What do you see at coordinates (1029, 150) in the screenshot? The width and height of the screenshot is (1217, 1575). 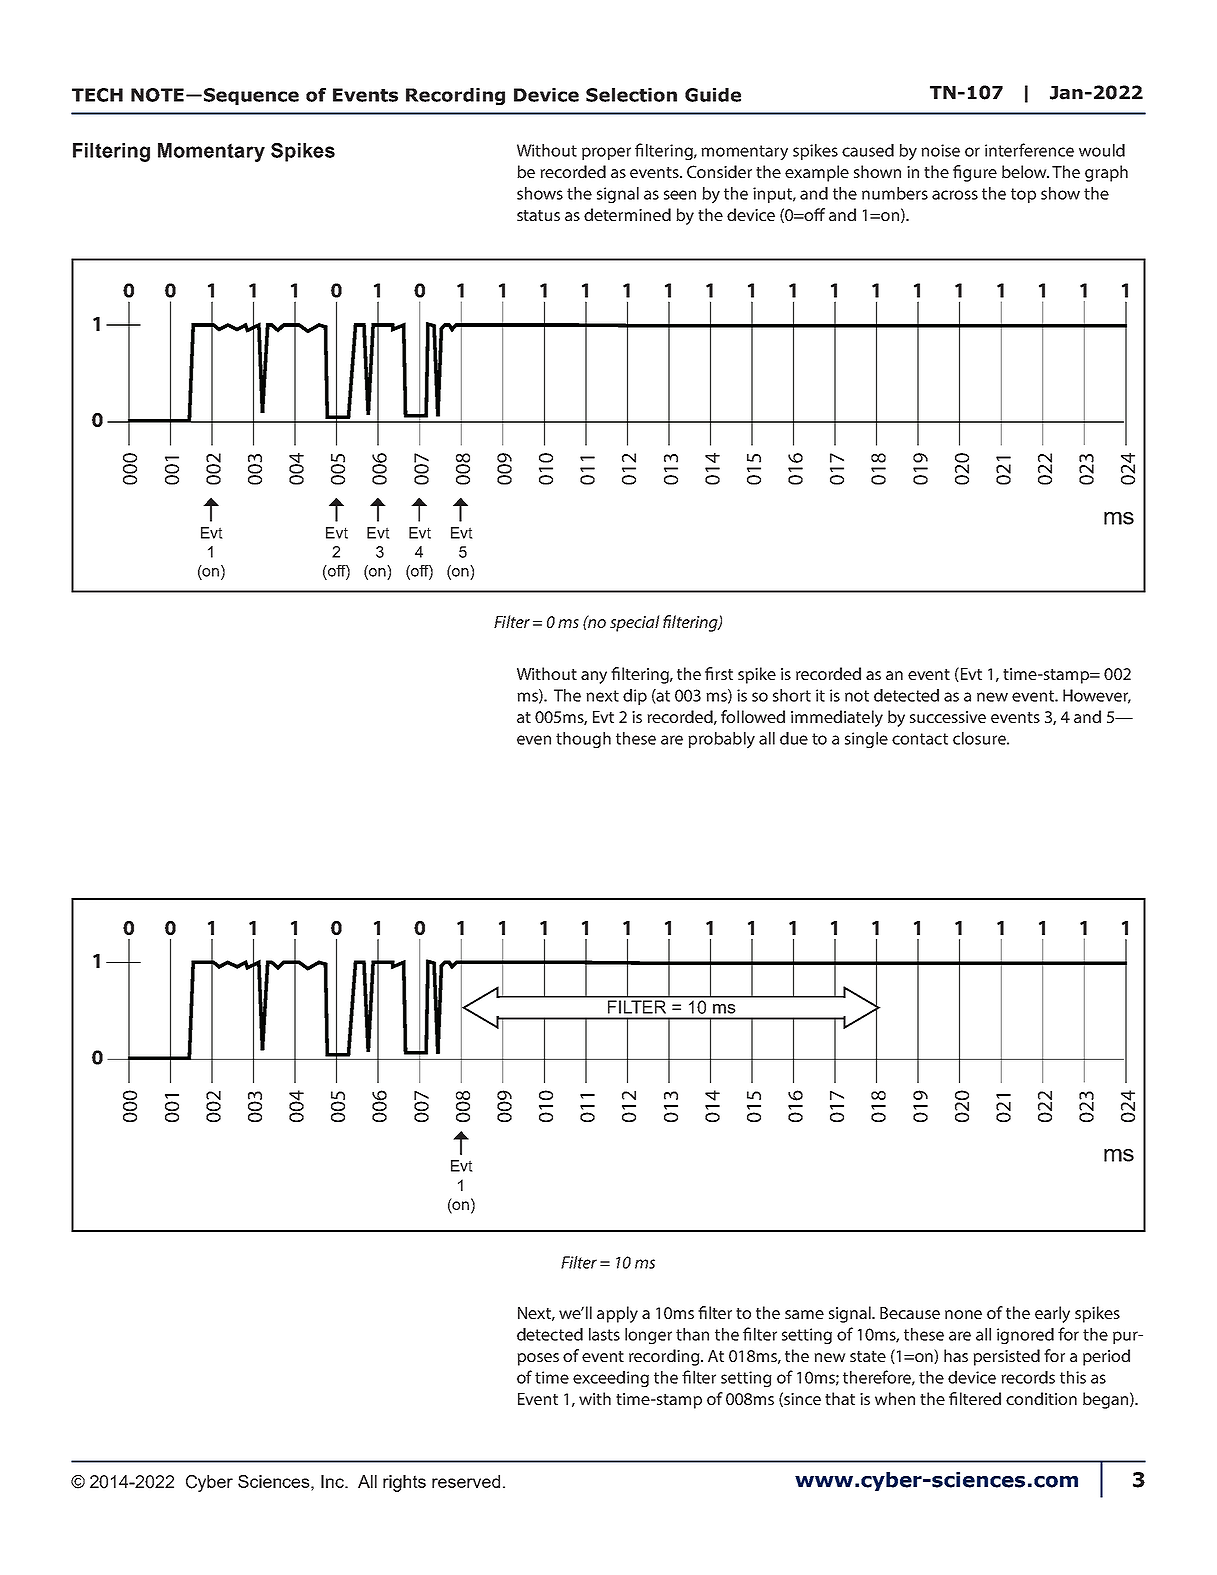 I see `interference` at bounding box center [1029, 150].
